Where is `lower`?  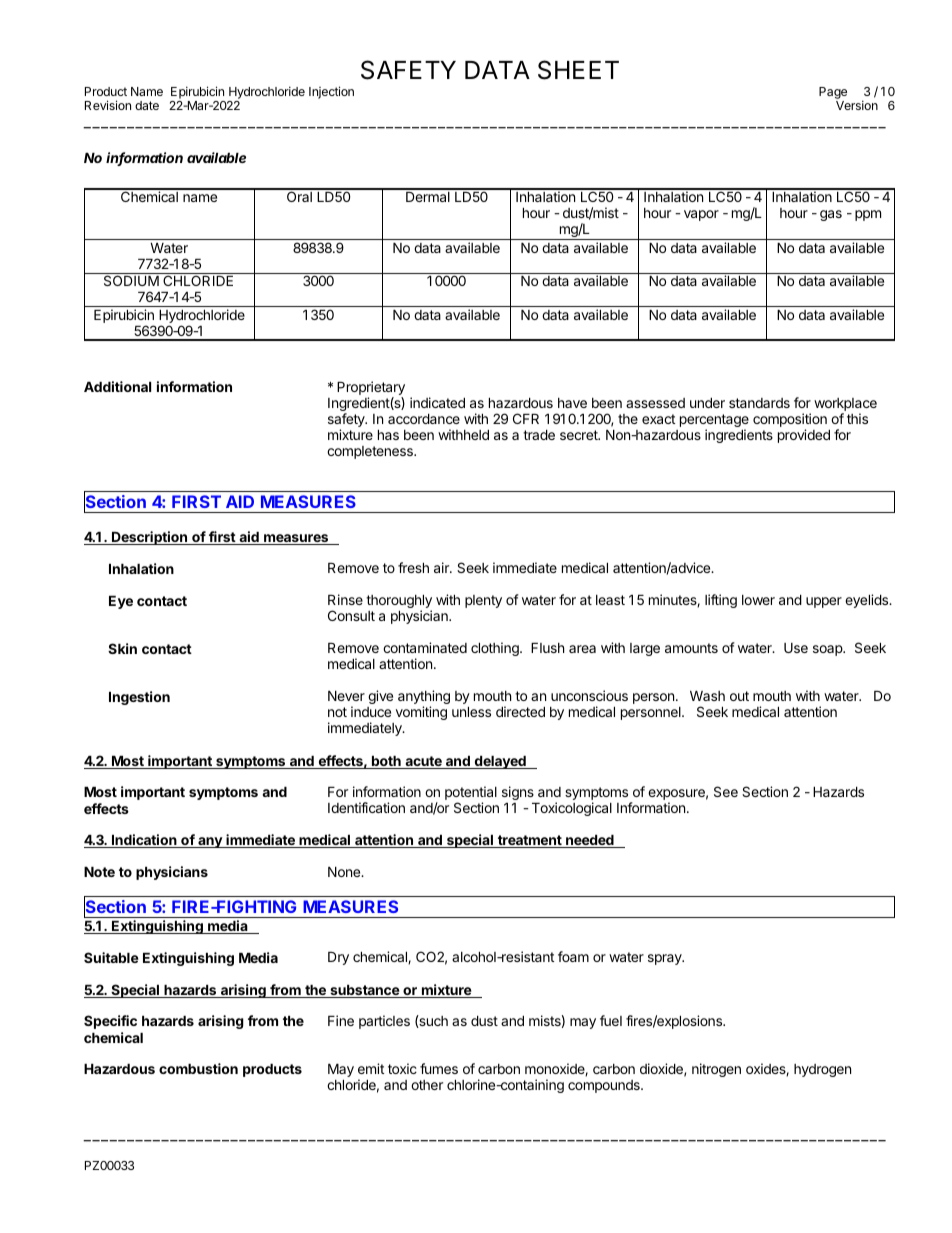
lower is located at coordinates (758, 600).
